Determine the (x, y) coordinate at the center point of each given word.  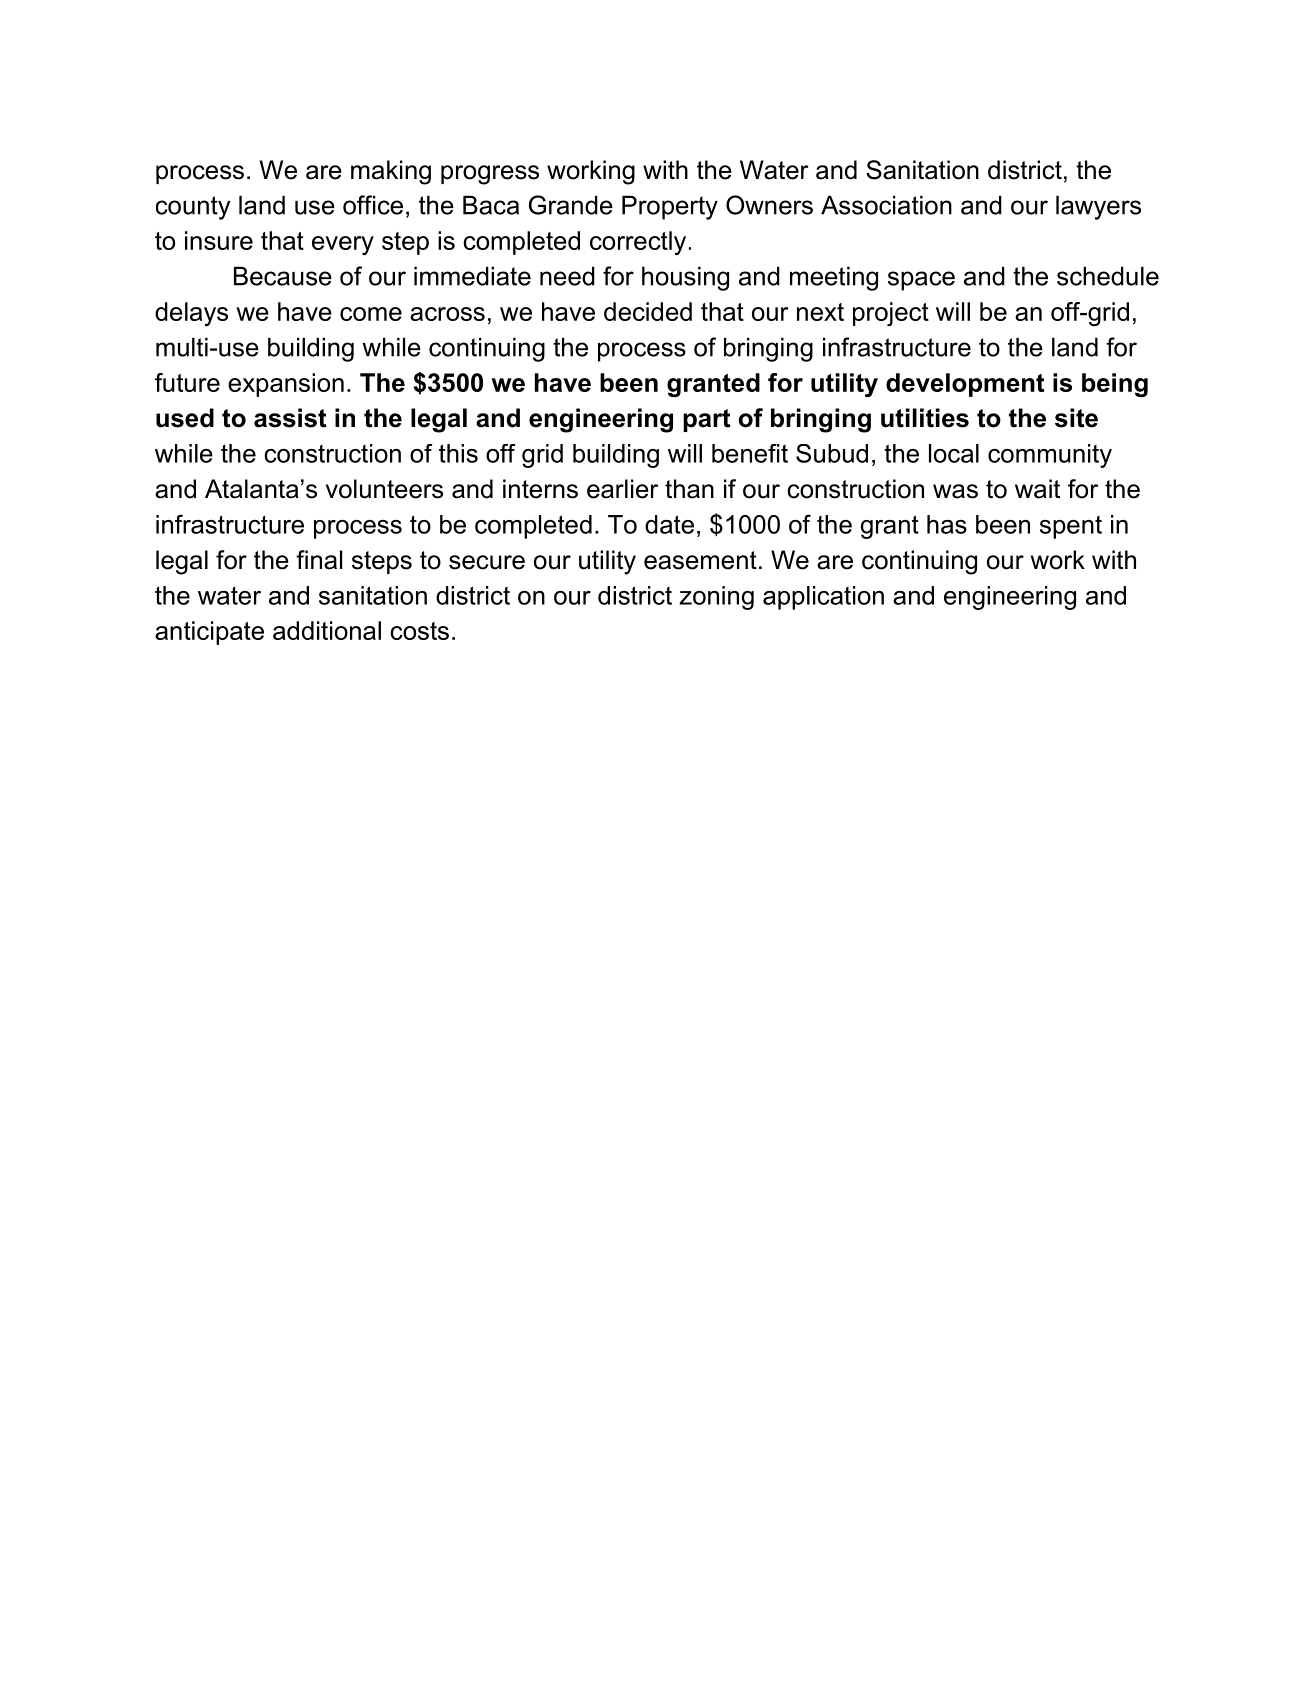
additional (327, 630)
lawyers (1098, 207)
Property (670, 207)
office (373, 205)
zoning (716, 598)
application (823, 598)
